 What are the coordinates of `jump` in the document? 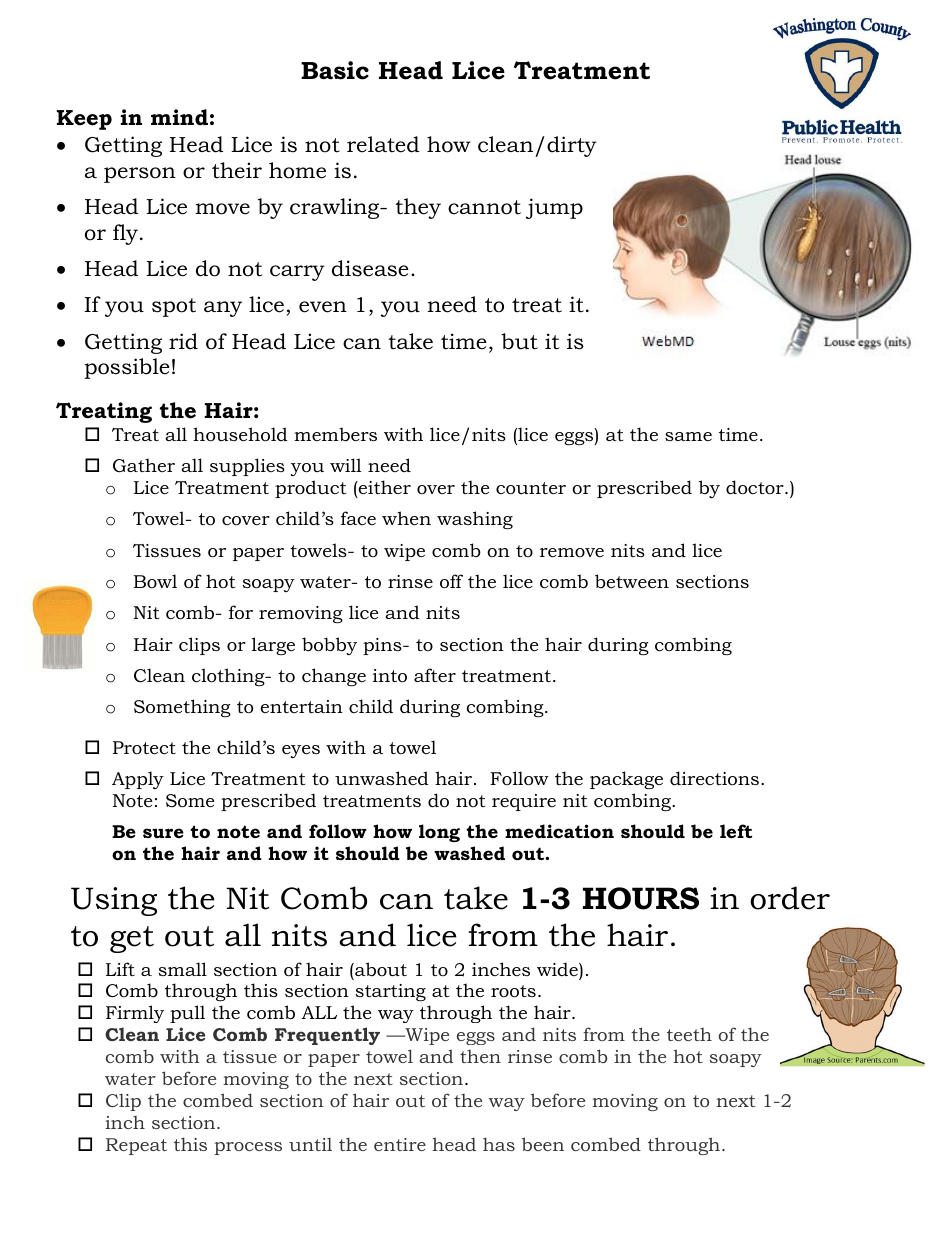 It's located at (554, 208).
